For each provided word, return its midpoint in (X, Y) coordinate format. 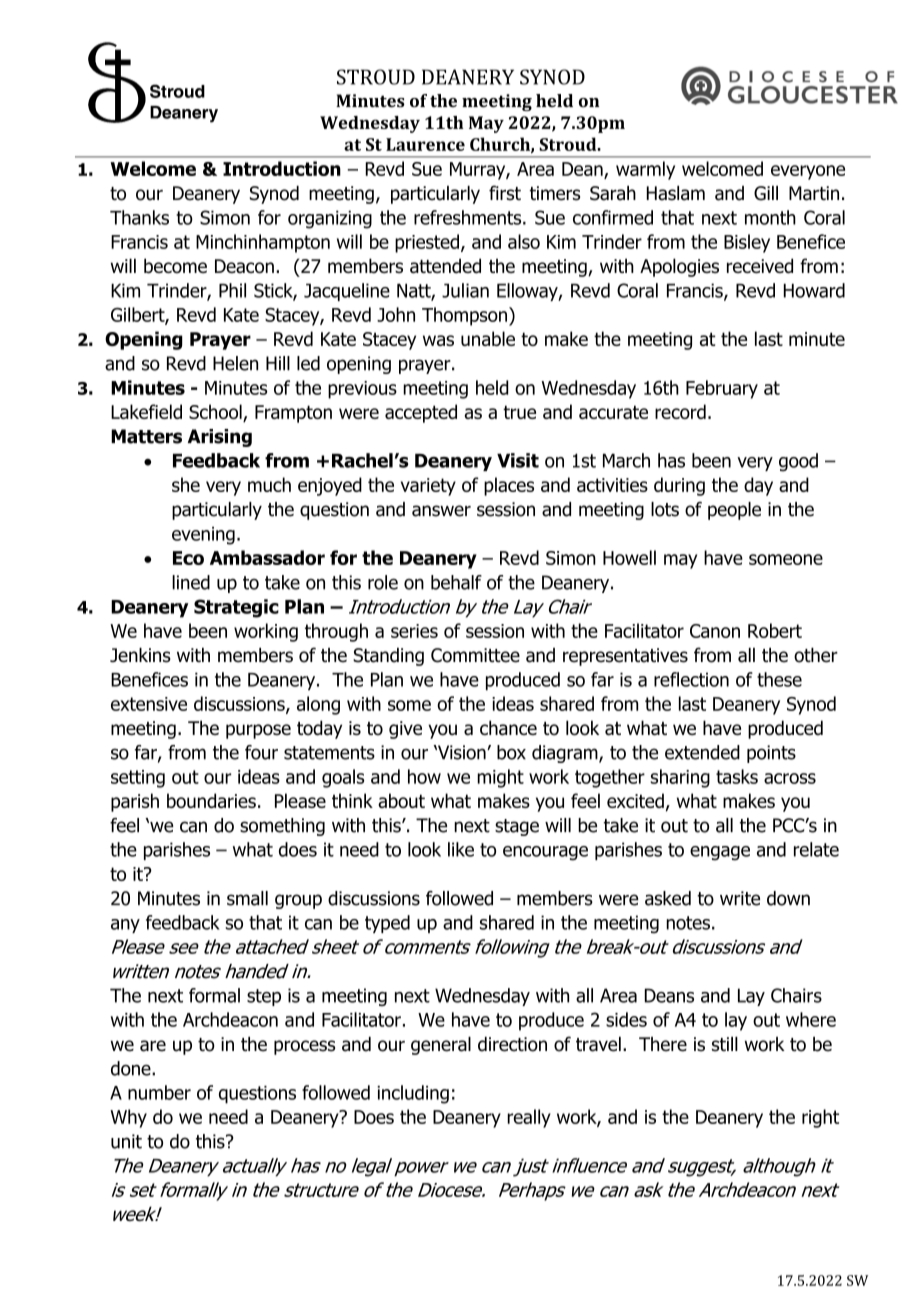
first (505, 193)
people (734, 511)
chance (508, 728)
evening (203, 536)
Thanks (139, 217)
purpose (258, 731)
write (740, 898)
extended (702, 752)
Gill (766, 193)
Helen (235, 363)
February (722, 389)
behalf (456, 582)
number (159, 1092)
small (247, 898)
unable (488, 338)
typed (387, 924)
